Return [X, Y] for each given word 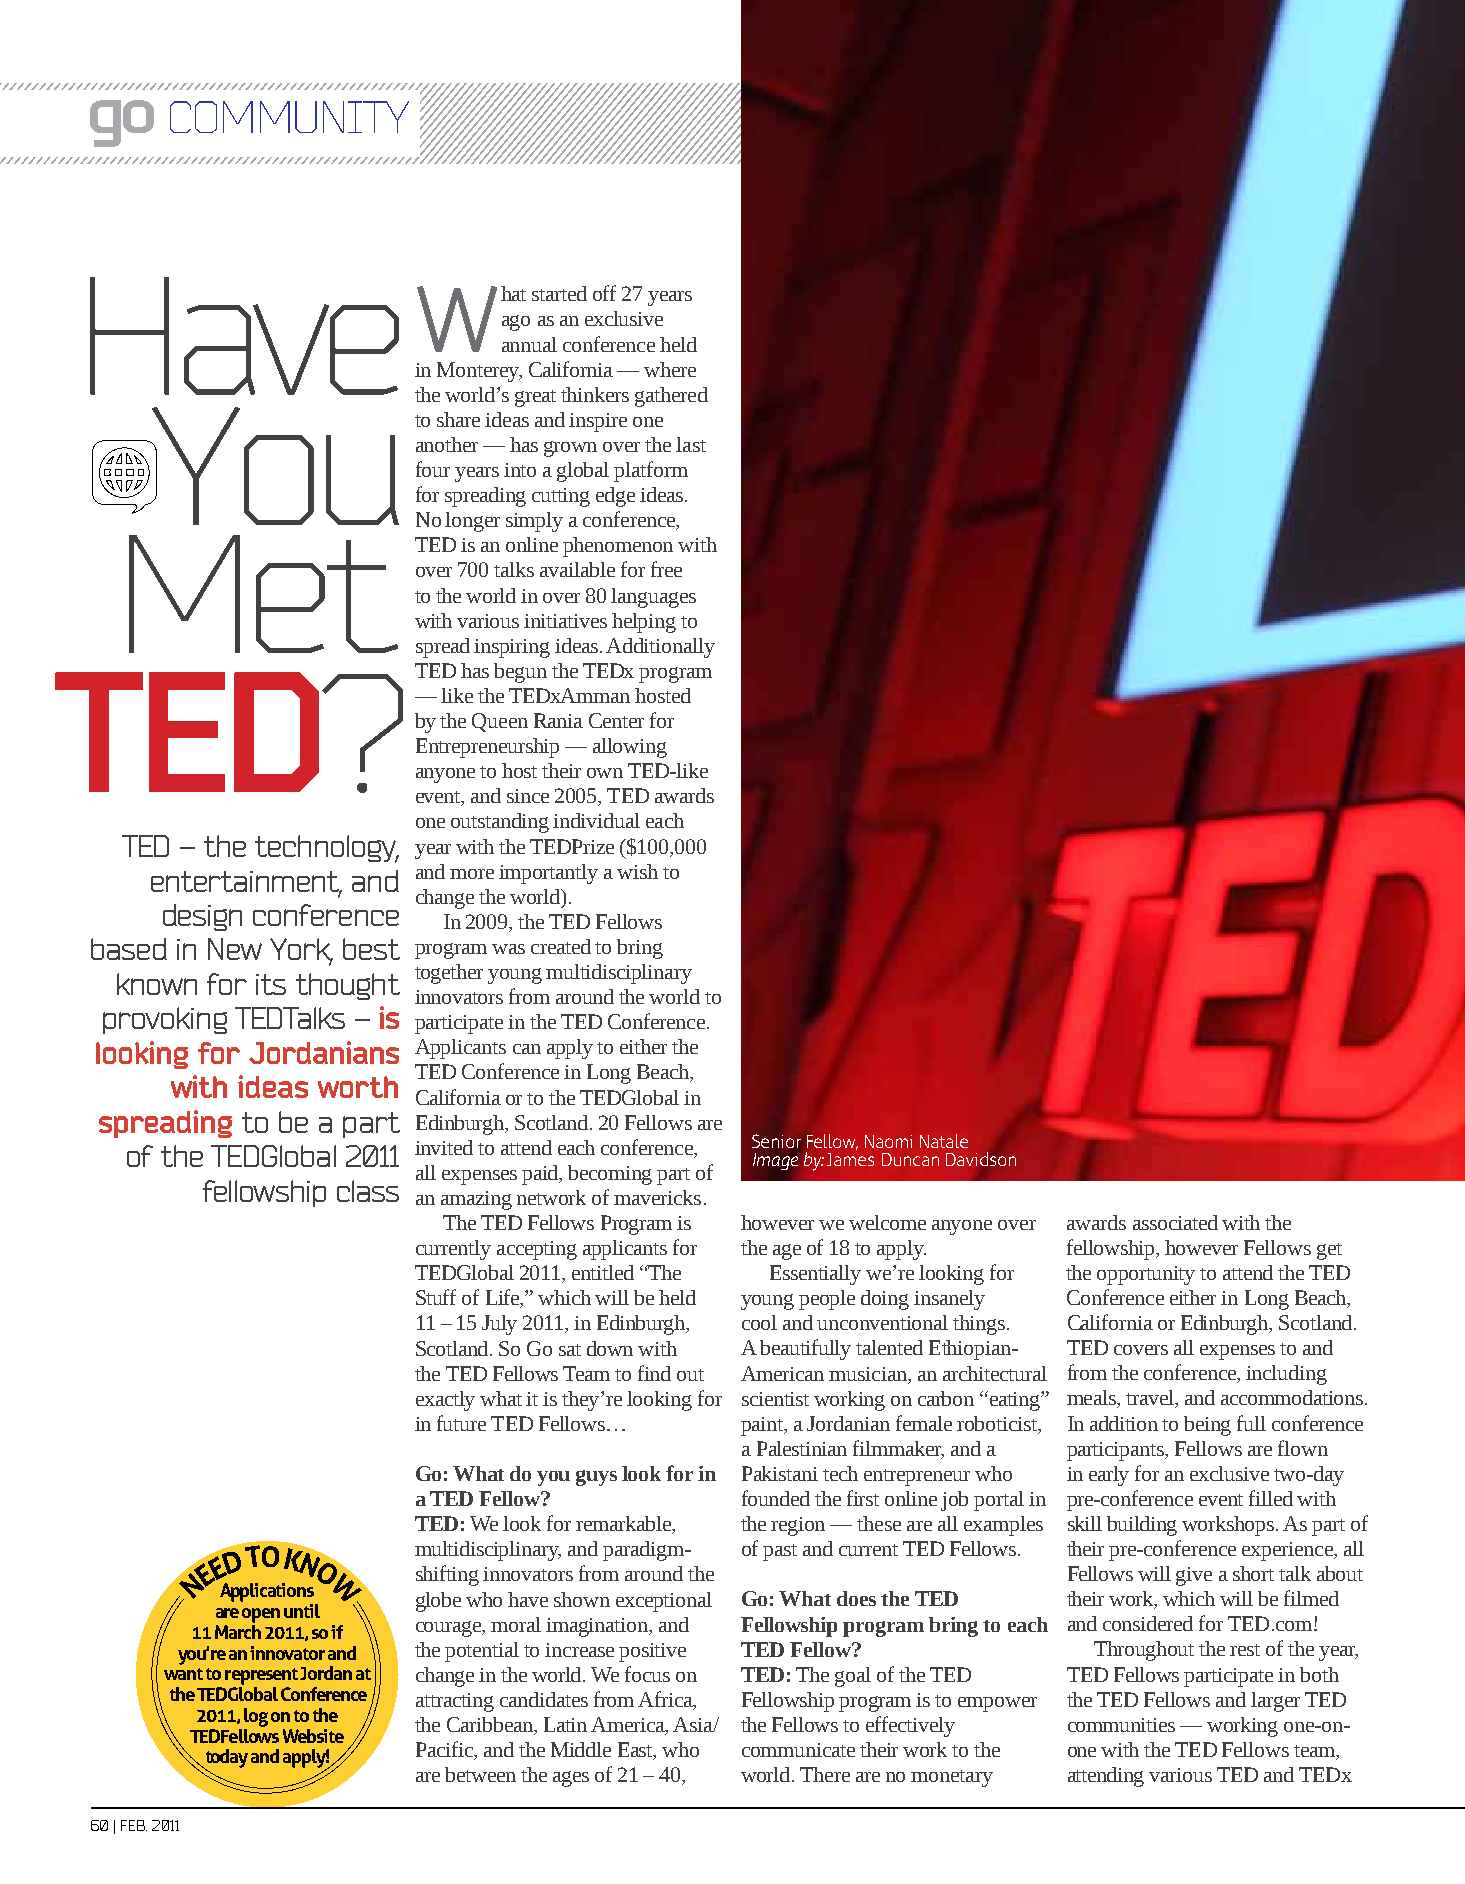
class [368, 1191]
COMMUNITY [289, 117]
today [225, 1759]
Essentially [815, 1275]
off [604, 293]
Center [616, 720]
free [666, 569]
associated [1175, 1222]
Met [263, 594]
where [670, 369]
